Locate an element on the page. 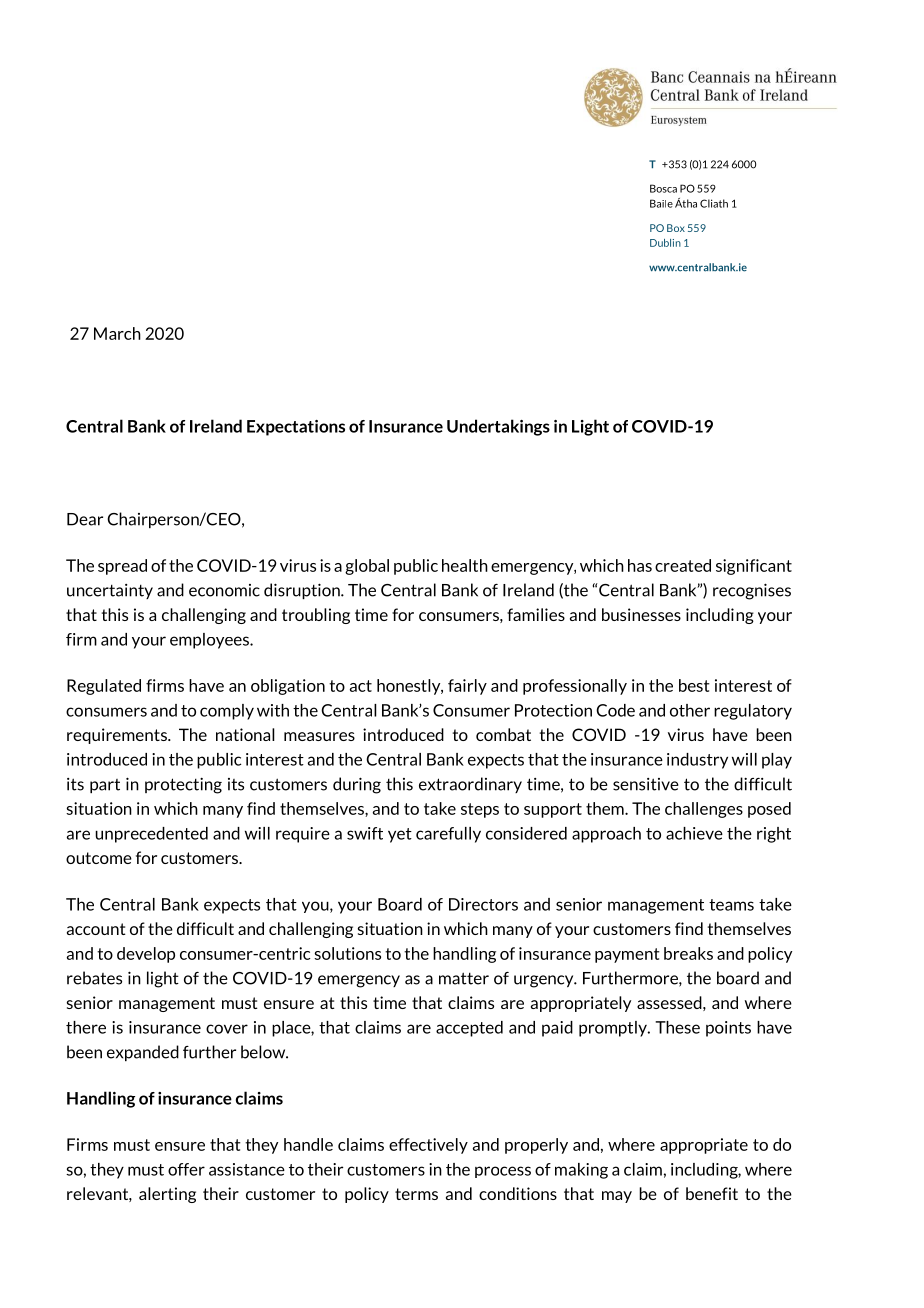 The image size is (924, 1308). offer is located at coordinates (186, 1169).
